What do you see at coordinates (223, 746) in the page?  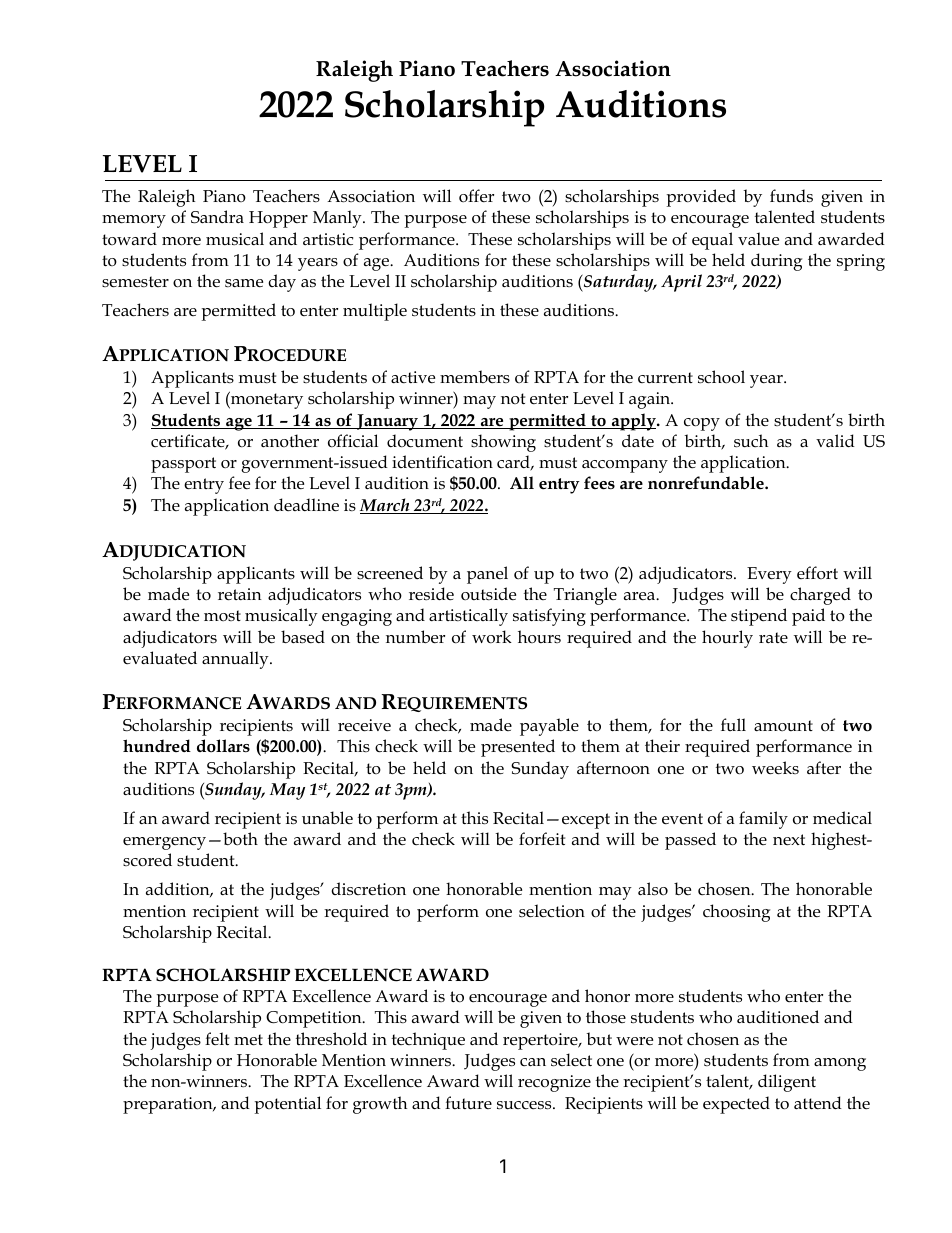 I see `dollars` at bounding box center [223, 746].
